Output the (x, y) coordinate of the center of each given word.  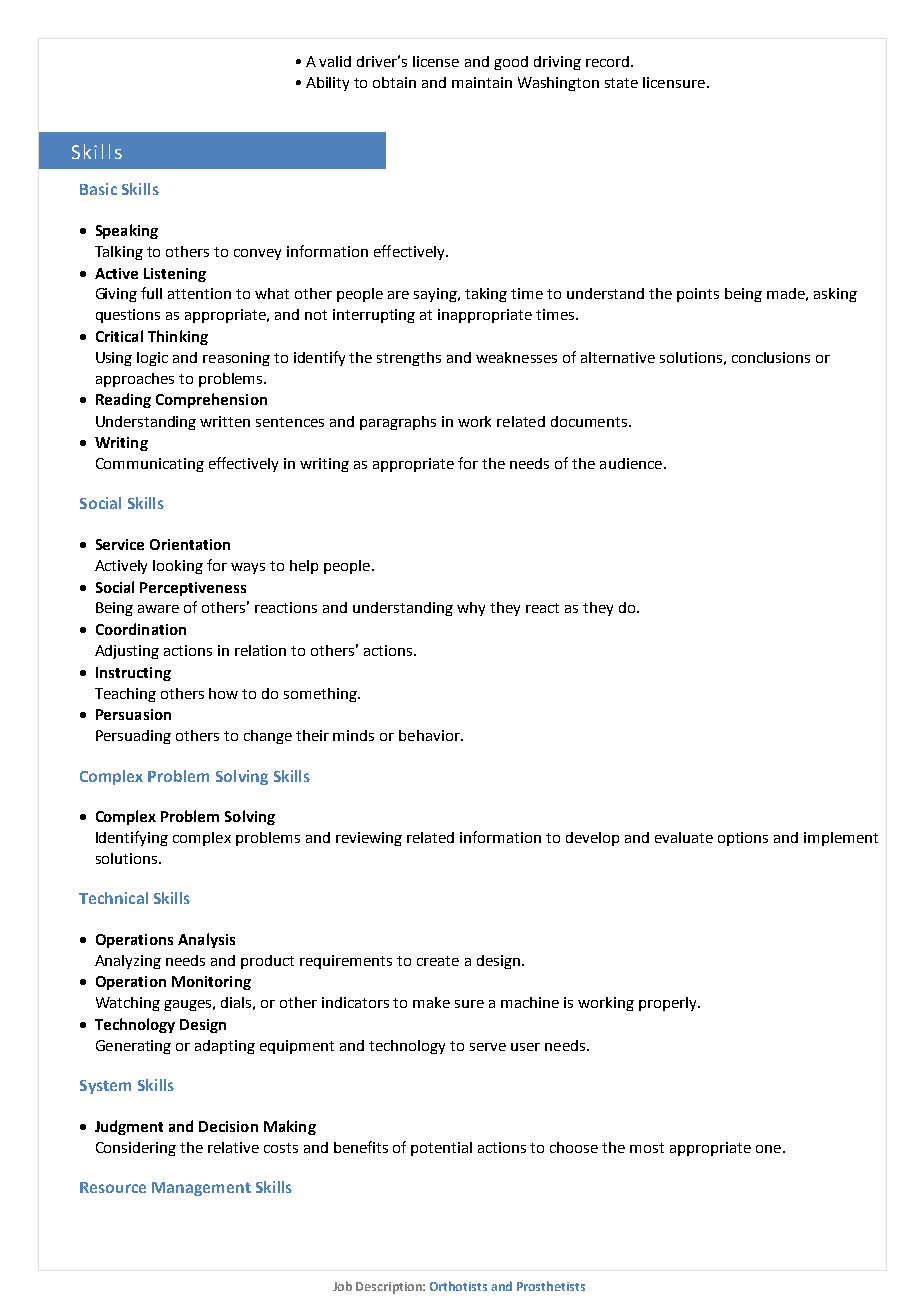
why (471, 609)
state (621, 83)
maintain (482, 82)
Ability (327, 84)
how (223, 693)
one (768, 1149)
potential (441, 1149)
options (743, 839)
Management (201, 1189)
